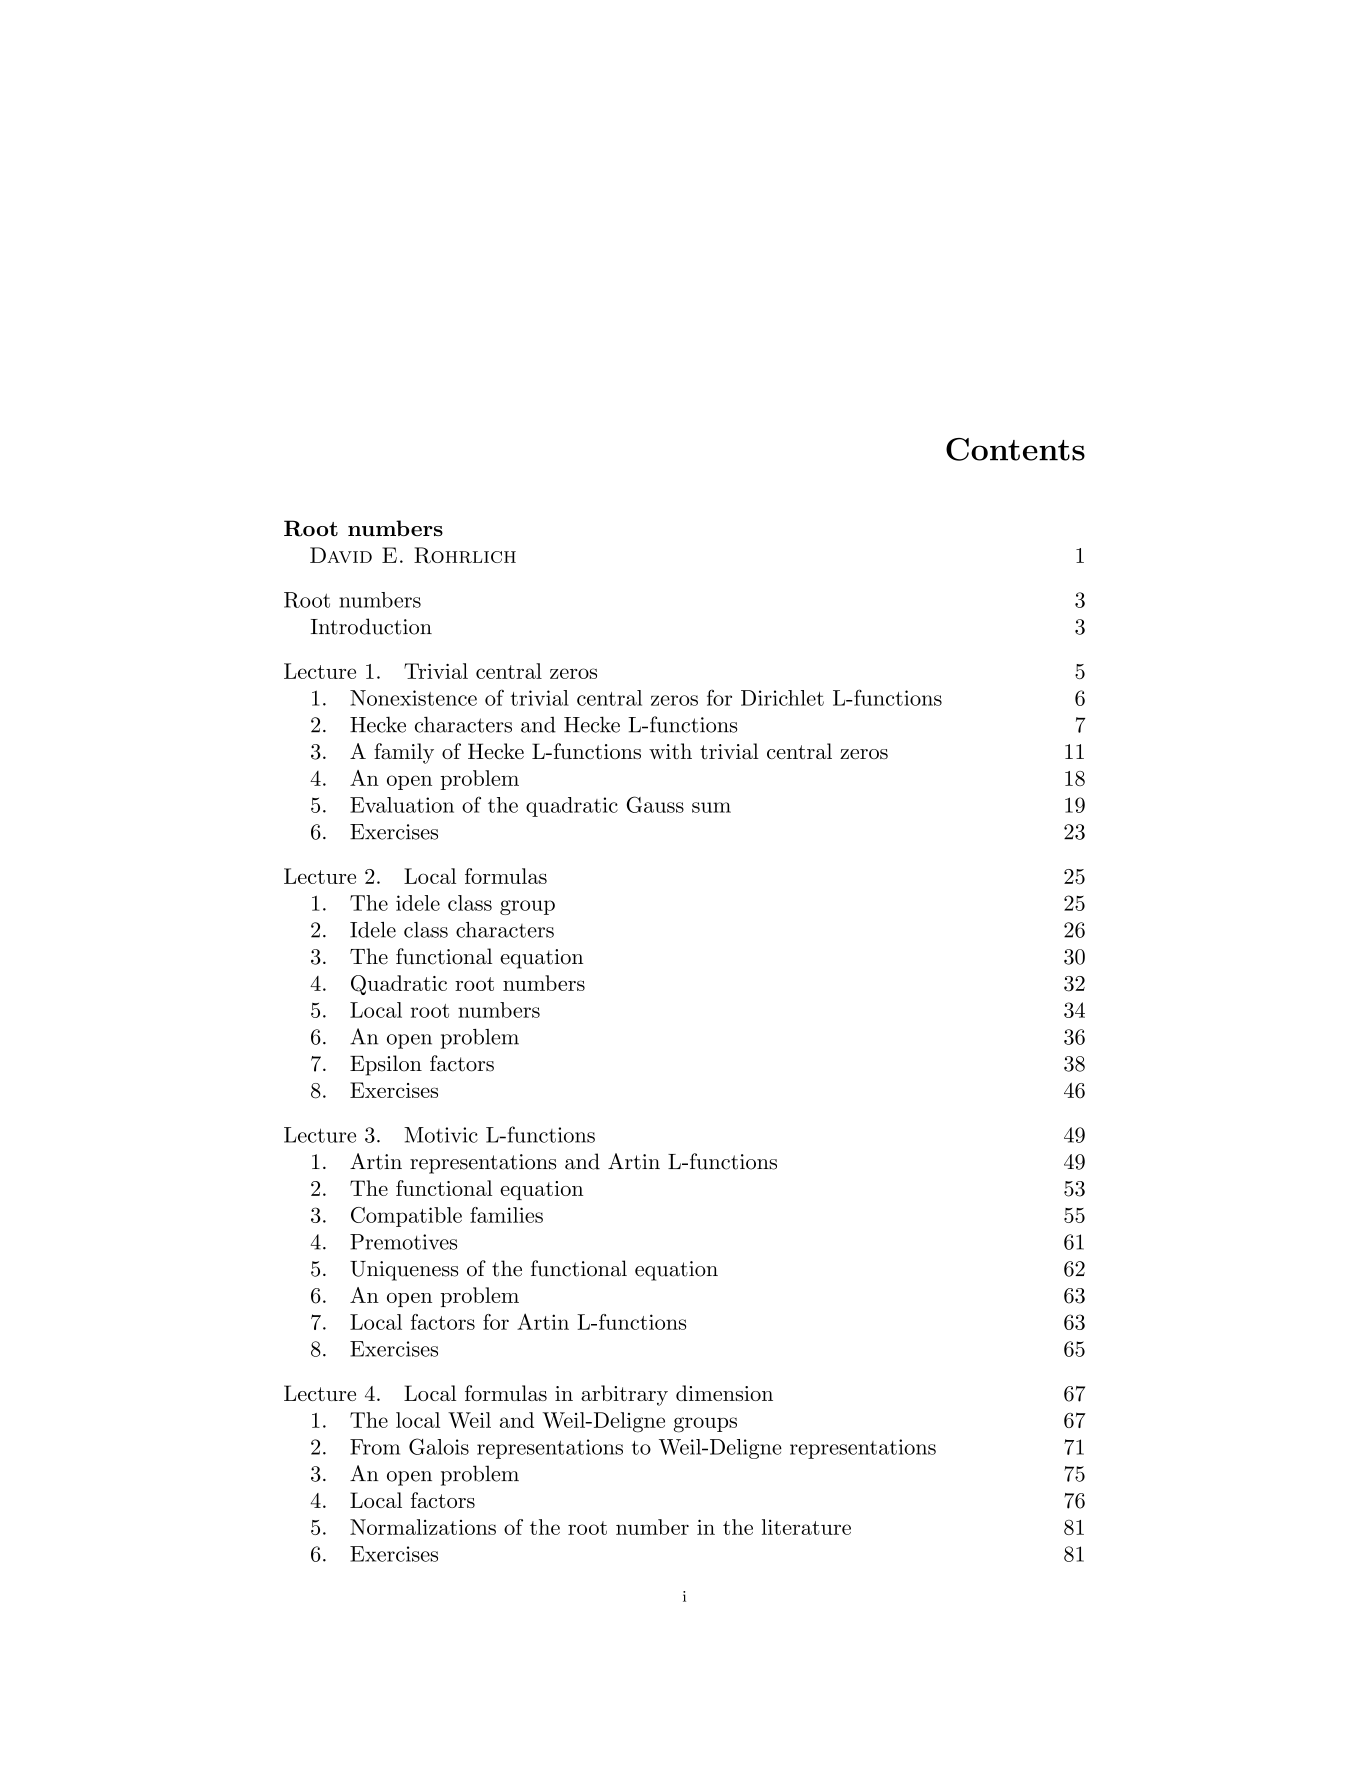  Describe the element at coordinates (624, 1395) in the screenshot. I see `arbitrary` at that location.
